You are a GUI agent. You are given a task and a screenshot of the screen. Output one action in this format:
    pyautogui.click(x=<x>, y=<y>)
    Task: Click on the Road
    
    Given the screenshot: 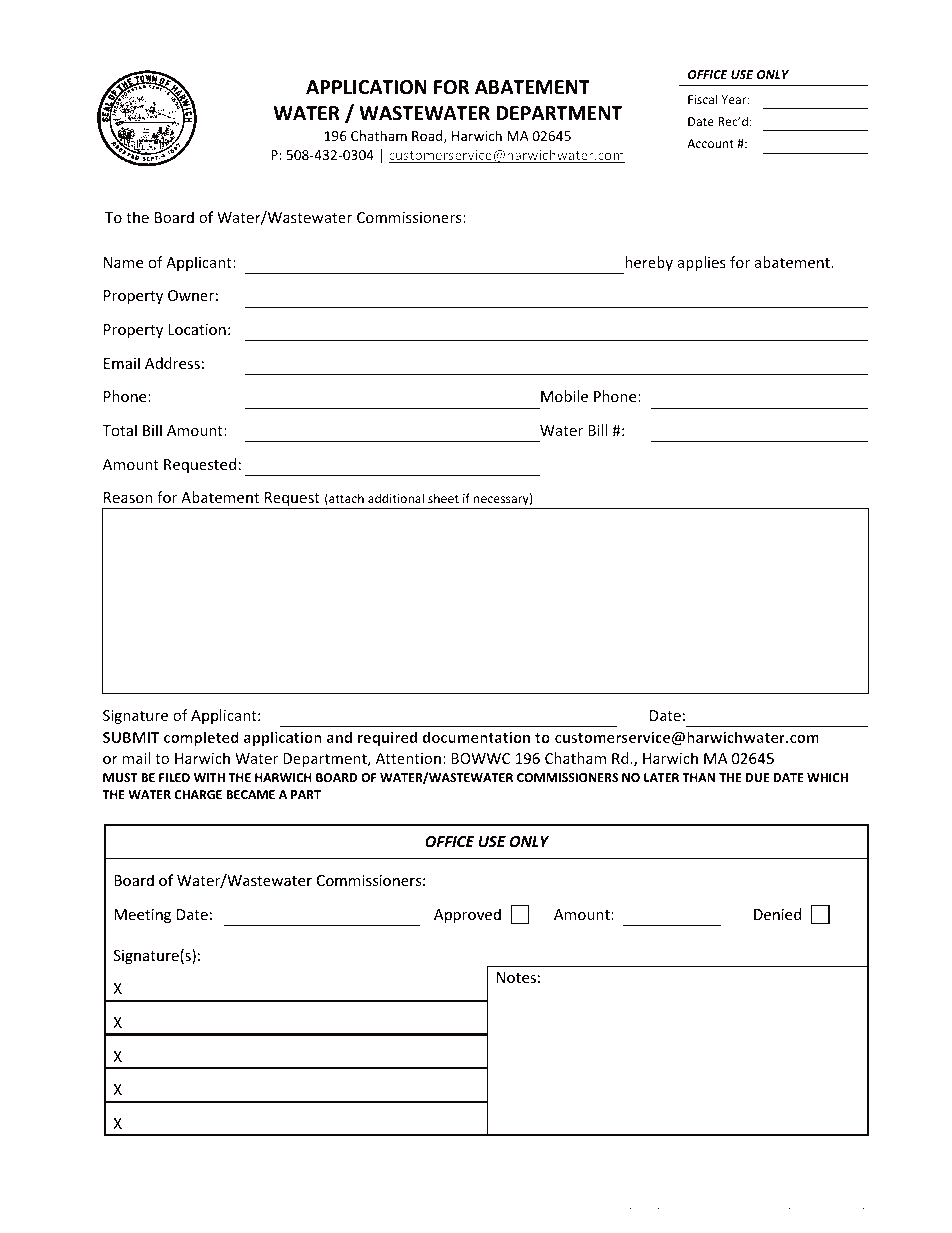 What is the action you would take?
    pyautogui.click(x=428, y=136)
